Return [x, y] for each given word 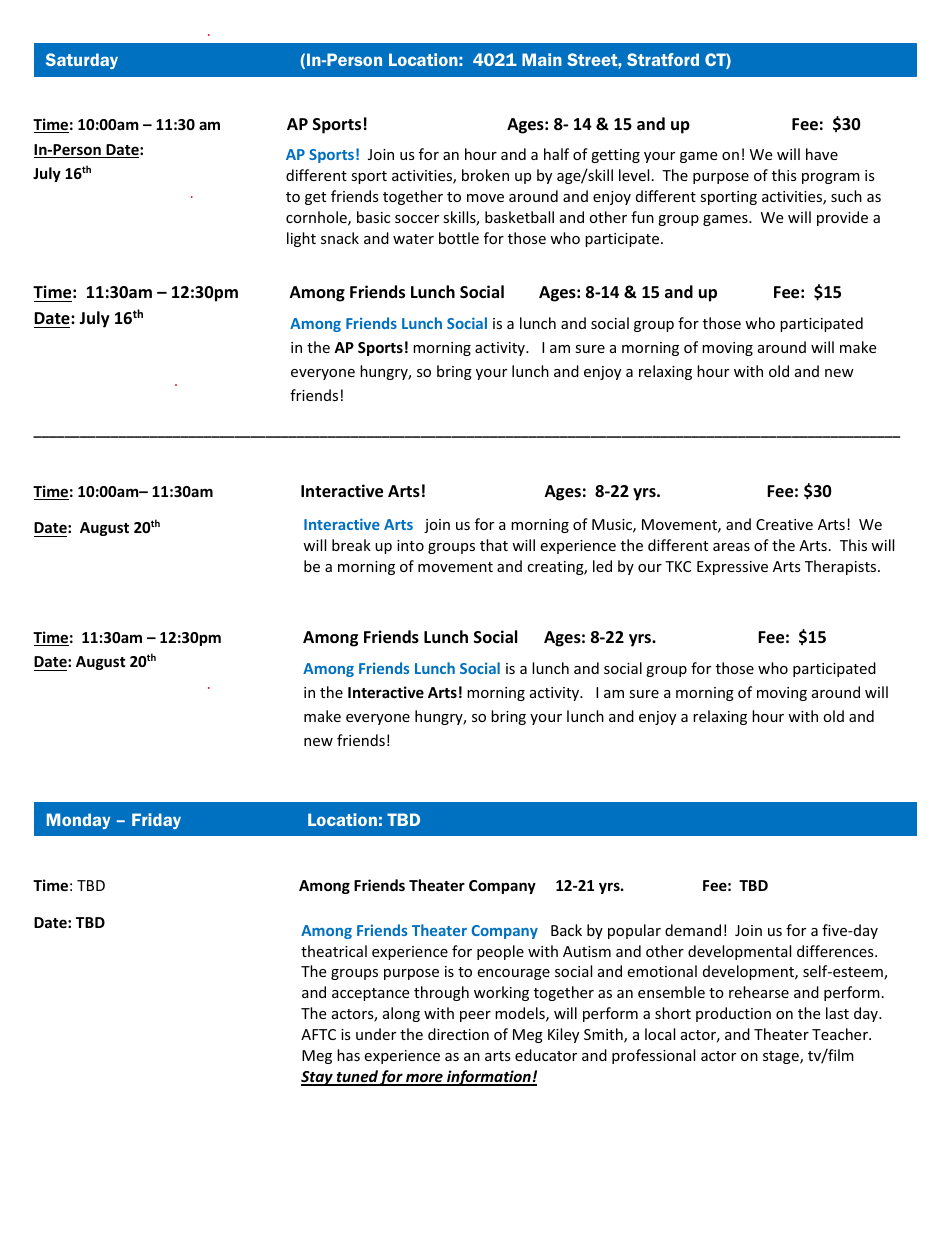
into [410, 545]
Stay [318, 1078]
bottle [459, 238]
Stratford [663, 59]
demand [693, 930]
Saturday [82, 61]
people [500, 952]
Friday [156, 821]
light [301, 239]
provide [842, 218]
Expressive [732, 568]
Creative [784, 524]
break [351, 545]
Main [542, 59]
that [494, 545]
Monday [78, 821]
